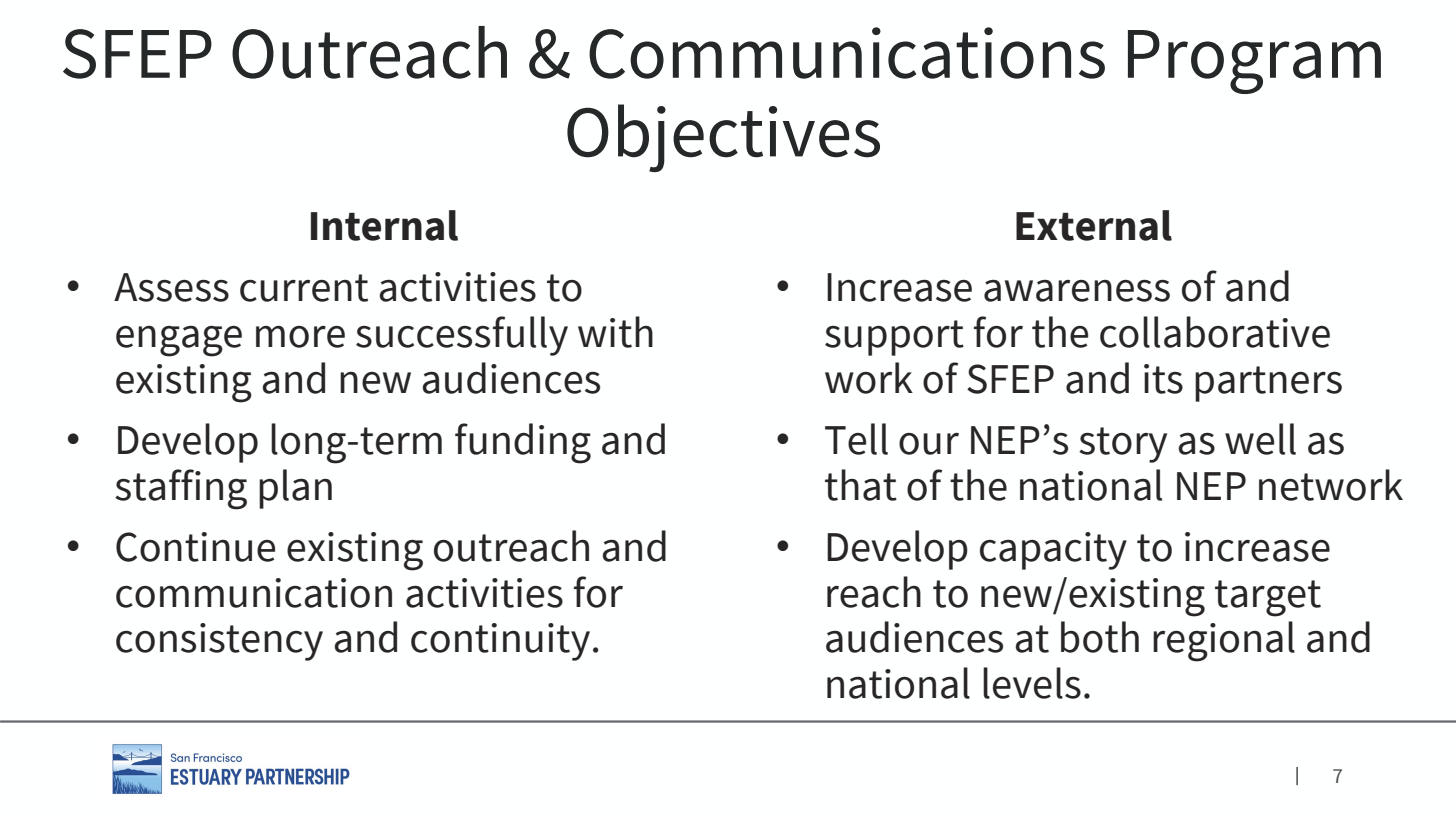 This document has height=819, width=1456. What do you see at coordinates (1163, 379) in the document?
I see `its` at bounding box center [1163, 379].
